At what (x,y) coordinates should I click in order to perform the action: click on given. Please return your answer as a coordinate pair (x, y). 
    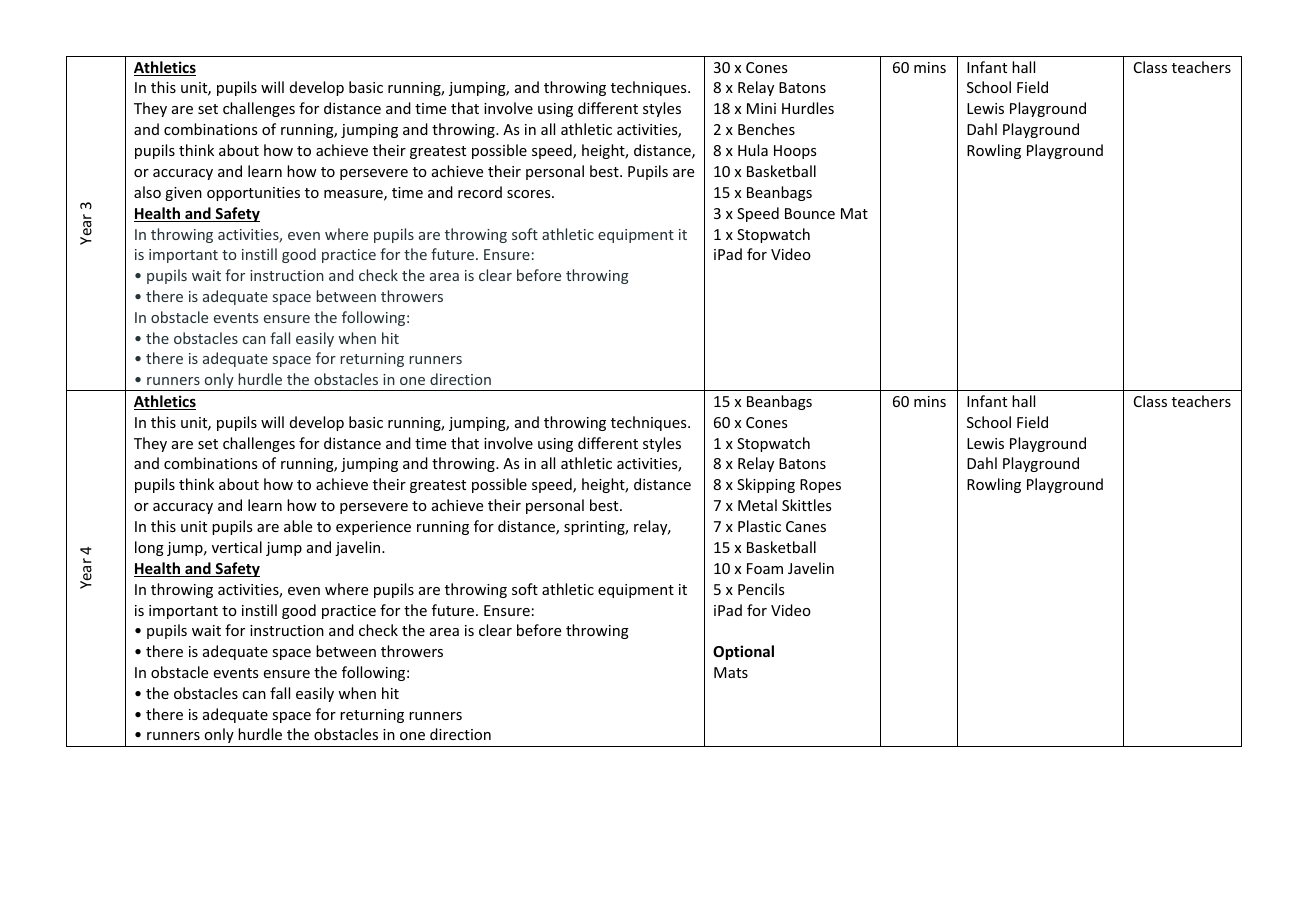
    Looking at the image, I should click on (183, 194).
